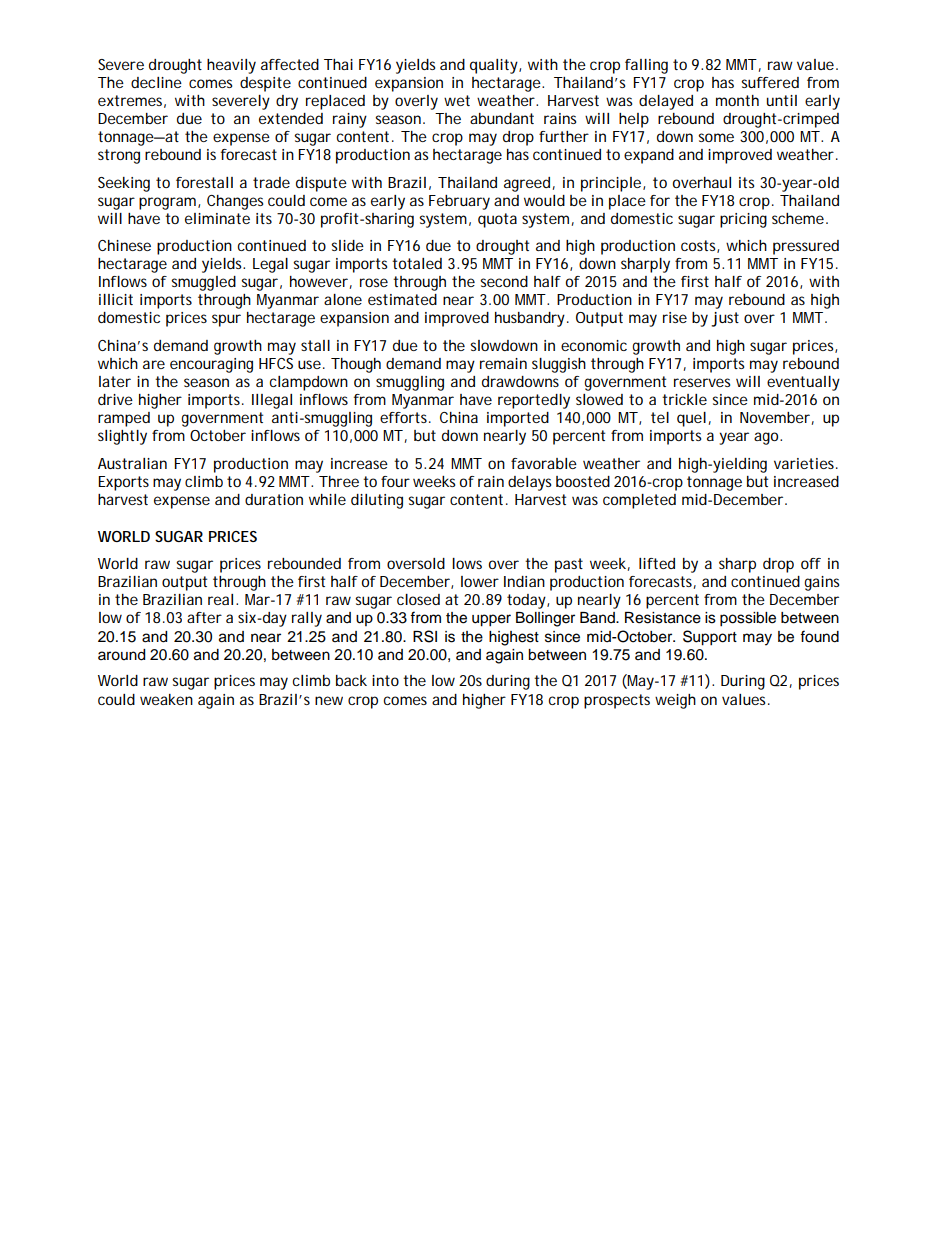  I want to click on eliminate, so click(217, 218).
